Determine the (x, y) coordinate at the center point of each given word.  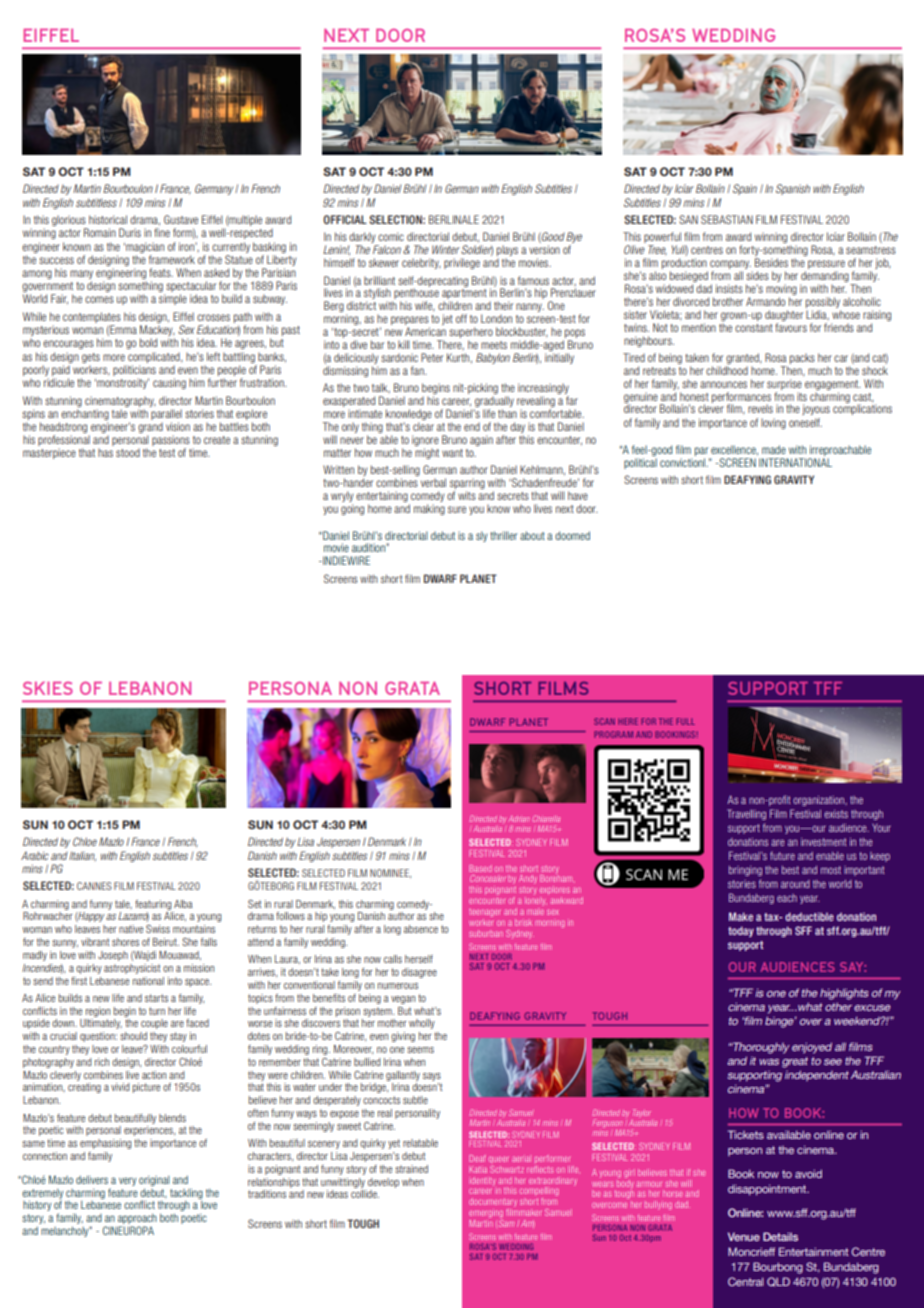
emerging (486, 1214)
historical (108, 219)
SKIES (48, 688)
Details (780, 1236)
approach (137, 1219)
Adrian (519, 819)
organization (819, 801)
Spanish (793, 189)
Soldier (476, 250)
